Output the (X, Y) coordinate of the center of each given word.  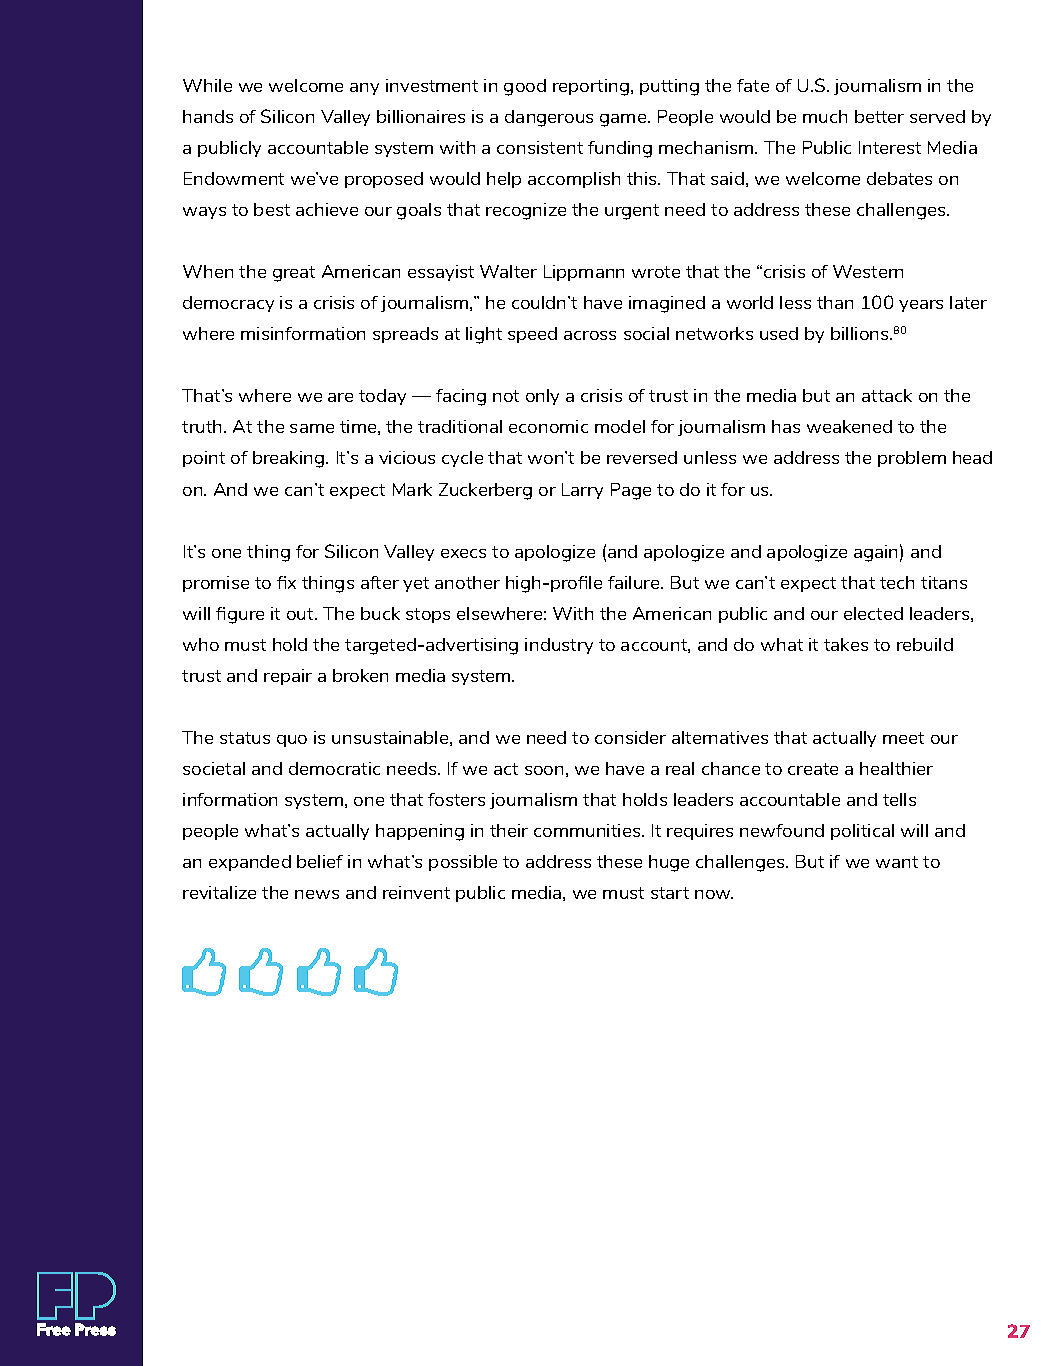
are (340, 397)
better (879, 116)
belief (320, 861)
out (301, 614)
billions (861, 333)
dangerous (549, 118)
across (590, 335)
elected (873, 613)
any (364, 89)
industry (559, 646)
